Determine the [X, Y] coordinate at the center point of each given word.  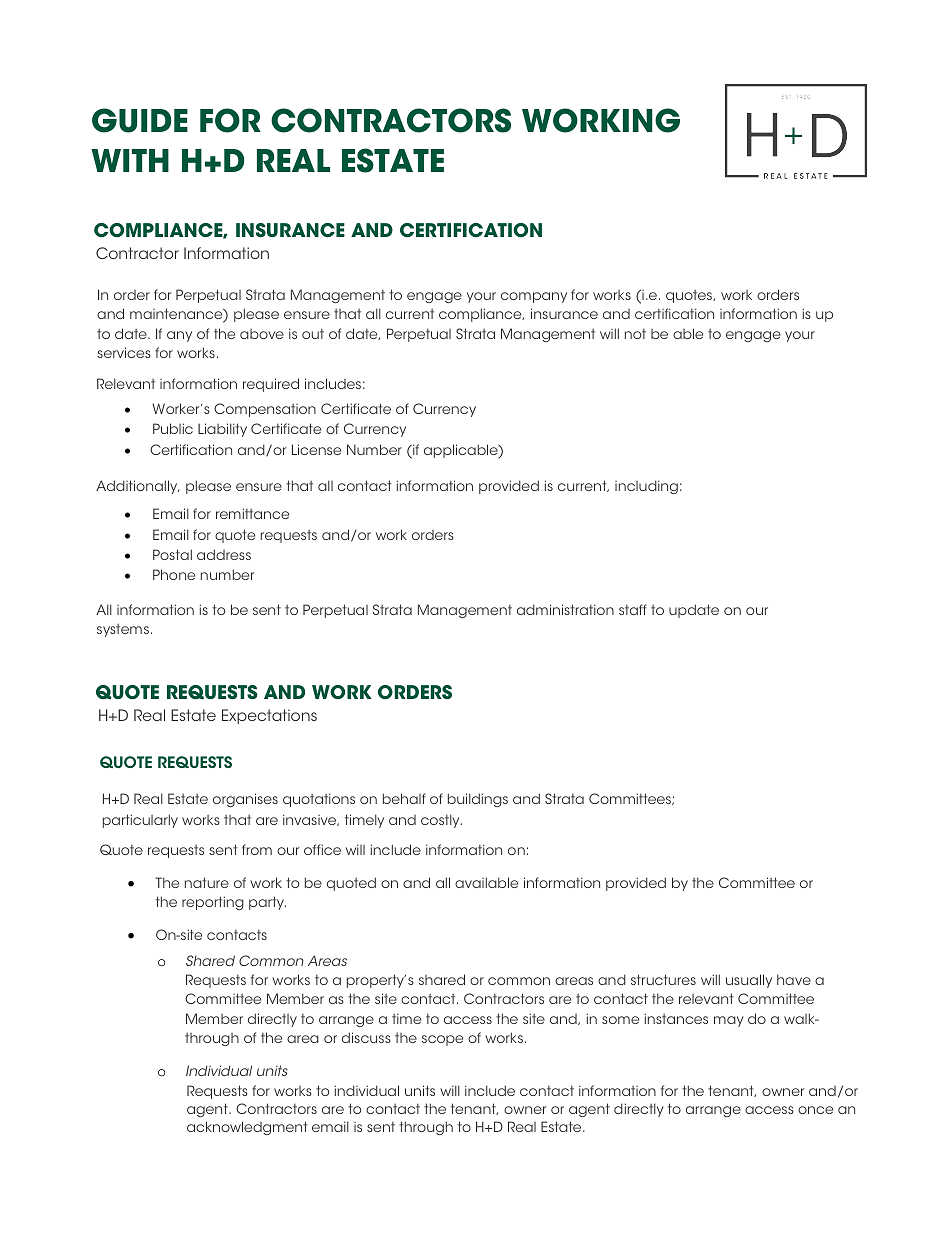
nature [207, 882]
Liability [222, 430]
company [534, 297]
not [635, 334]
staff [633, 609]
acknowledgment [247, 1128]
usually [749, 981]
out [313, 334]
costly [441, 821]
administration [565, 609]
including [646, 487]
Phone [174, 574]
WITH [130, 160]
